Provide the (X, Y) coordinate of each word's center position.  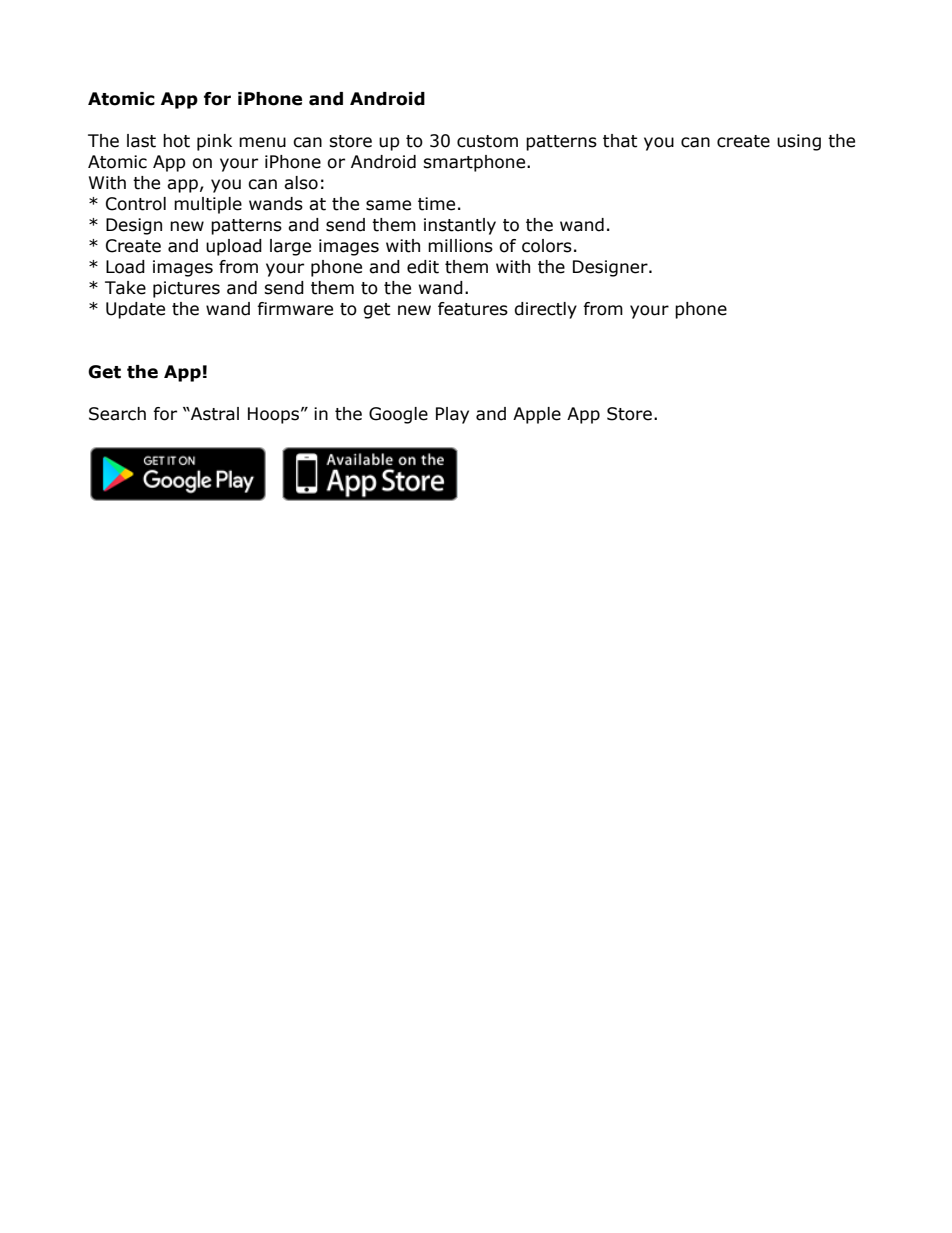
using (799, 142)
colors (547, 246)
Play (452, 415)
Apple (537, 415)
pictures (186, 289)
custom (487, 141)
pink (214, 142)
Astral (214, 414)
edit (423, 267)
